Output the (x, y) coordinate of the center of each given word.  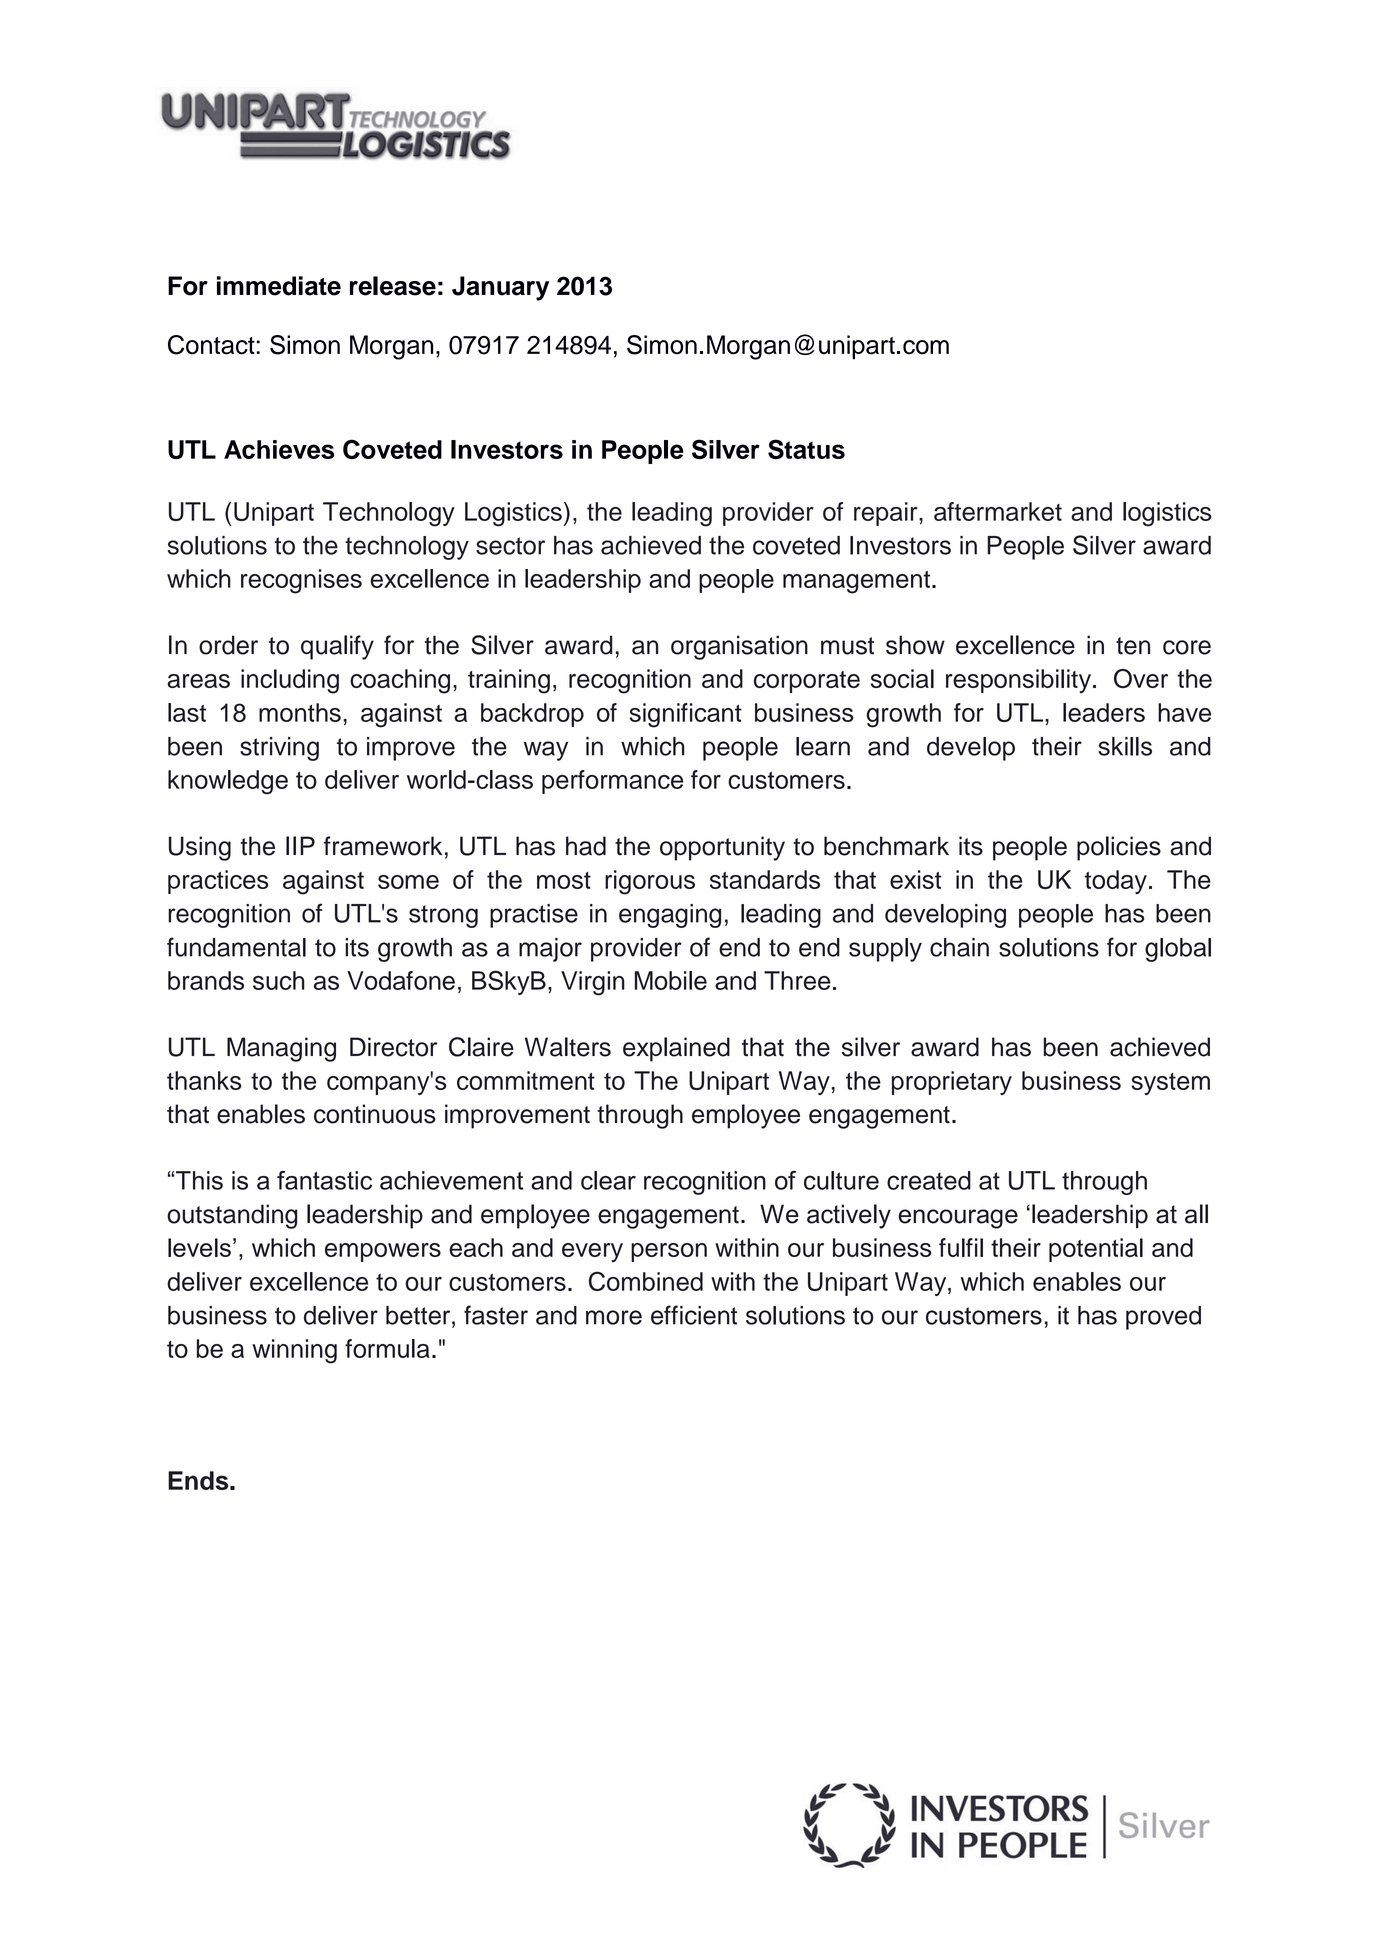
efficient (694, 1315)
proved (1163, 1318)
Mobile (671, 980)
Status (806, 449)
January (500, 288)
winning (294, 1351)
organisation (739, 647)
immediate (279, 286)
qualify (337, 647)
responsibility (1018, 681)
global (1178, 950)
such (279, 980)
